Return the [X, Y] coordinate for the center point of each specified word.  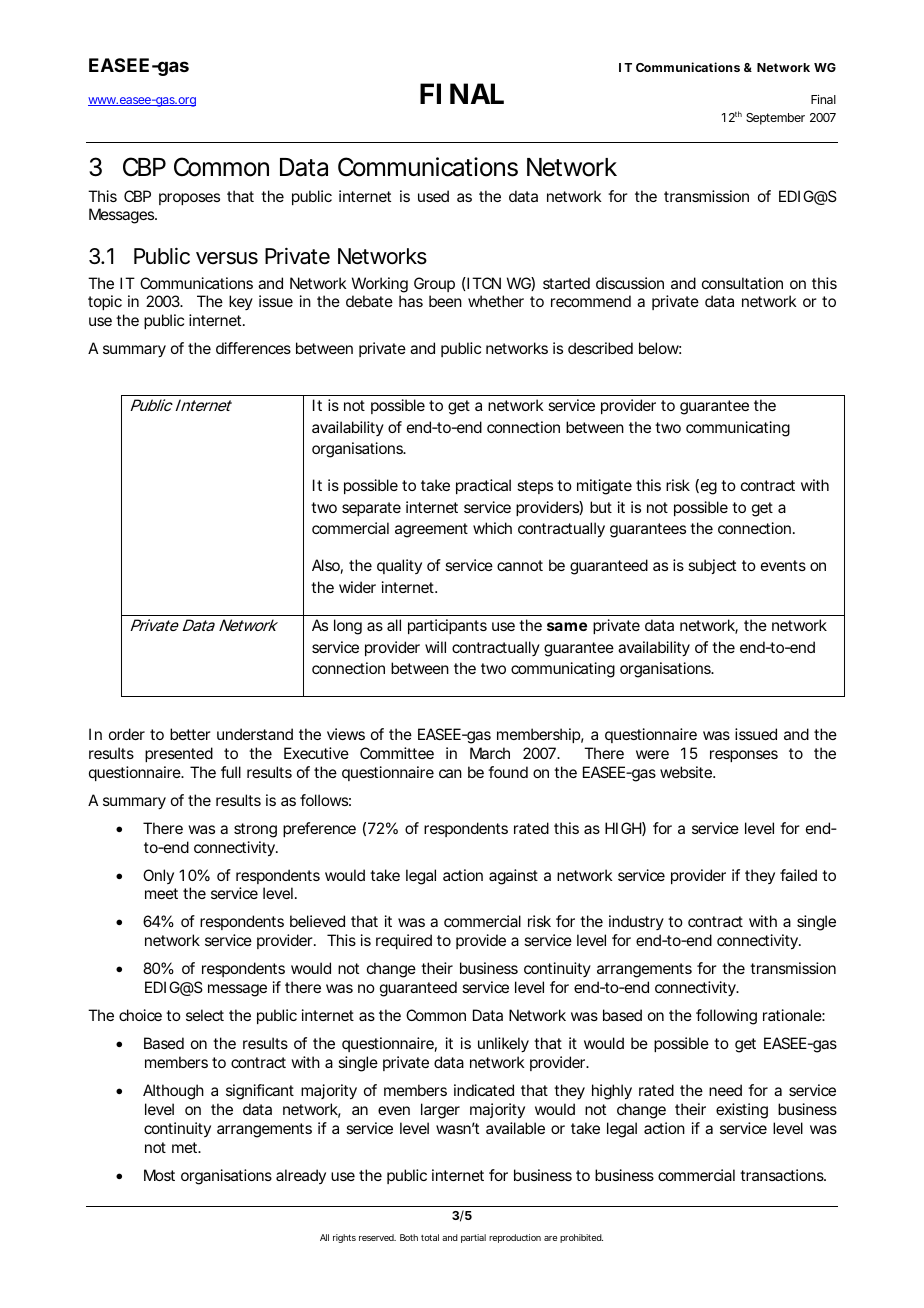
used [433, 196]
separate [371, 509]
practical [483, 486]
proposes [189, 199]
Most [159, 1175]
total [430, 1237]
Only [158, 876]
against [513, 877]
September [775, 119]
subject [712, 566]
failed [798, 875]
